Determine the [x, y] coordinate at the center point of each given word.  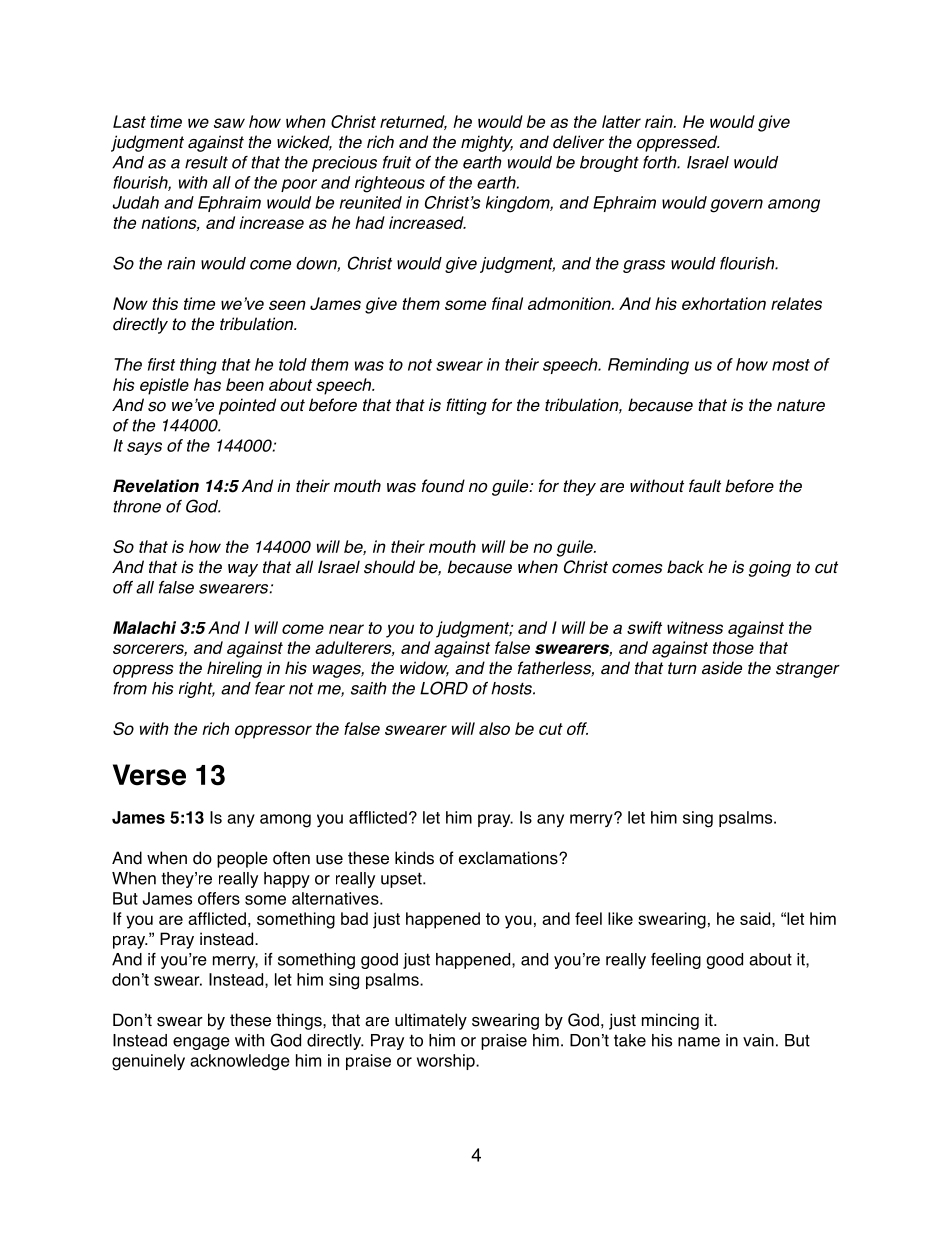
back [685, 567]
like [620, 918]
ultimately [431, 1021]
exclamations [509, 858]
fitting [466, 406]
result [206, 162]
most [791, 365]
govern [736, 206]
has [207, 384]
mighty [487, 143]
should [389, 567]
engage [201, 1043]
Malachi [144, 627]
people [242, 859]
